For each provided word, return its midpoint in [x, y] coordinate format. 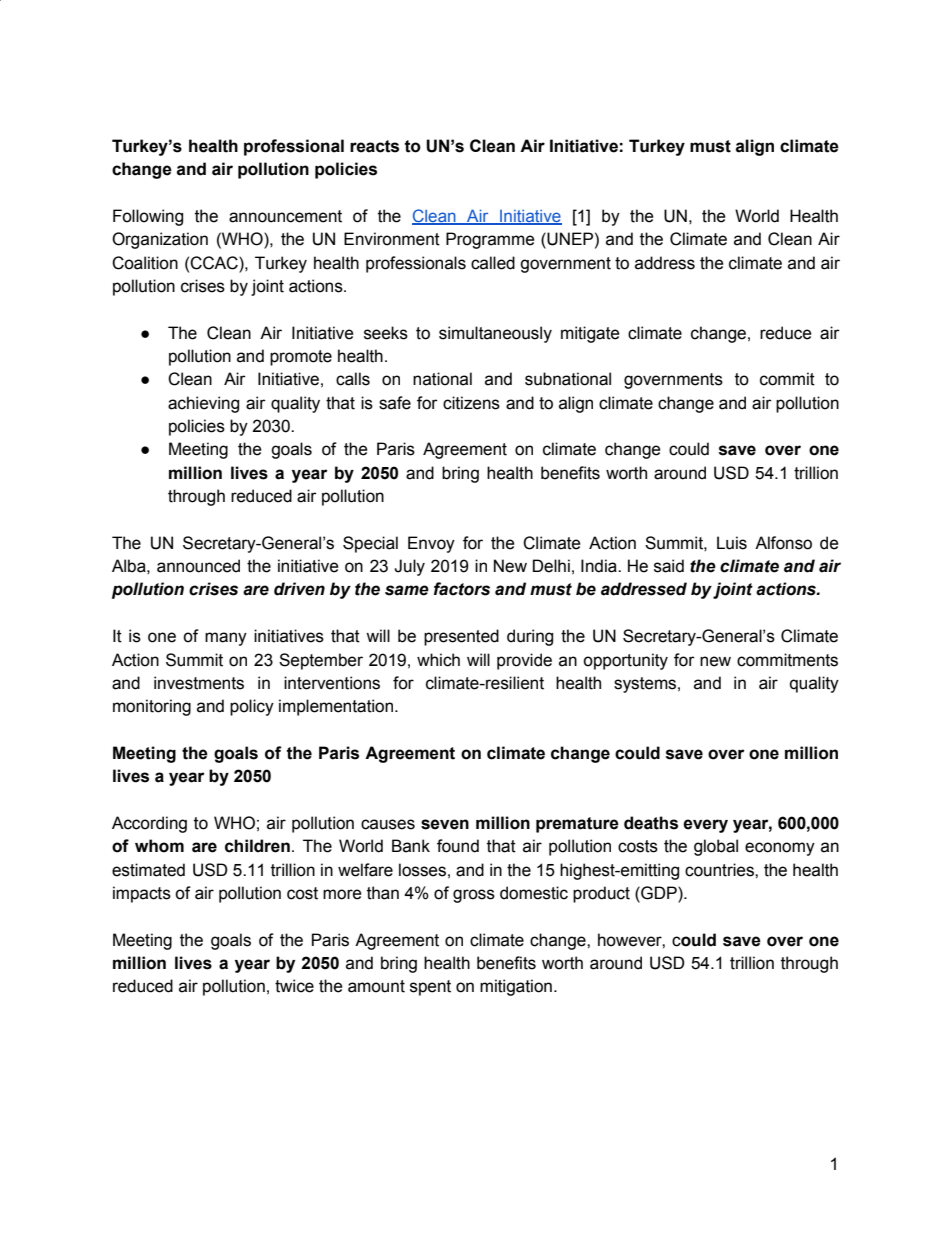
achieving [203, 404]
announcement [285, 216]
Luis [732, 543]
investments [199, 683]
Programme [490, 240]
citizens [471, 403]
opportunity [625, 661]
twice [294, 986]
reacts [374, 146]
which [438, 660]
